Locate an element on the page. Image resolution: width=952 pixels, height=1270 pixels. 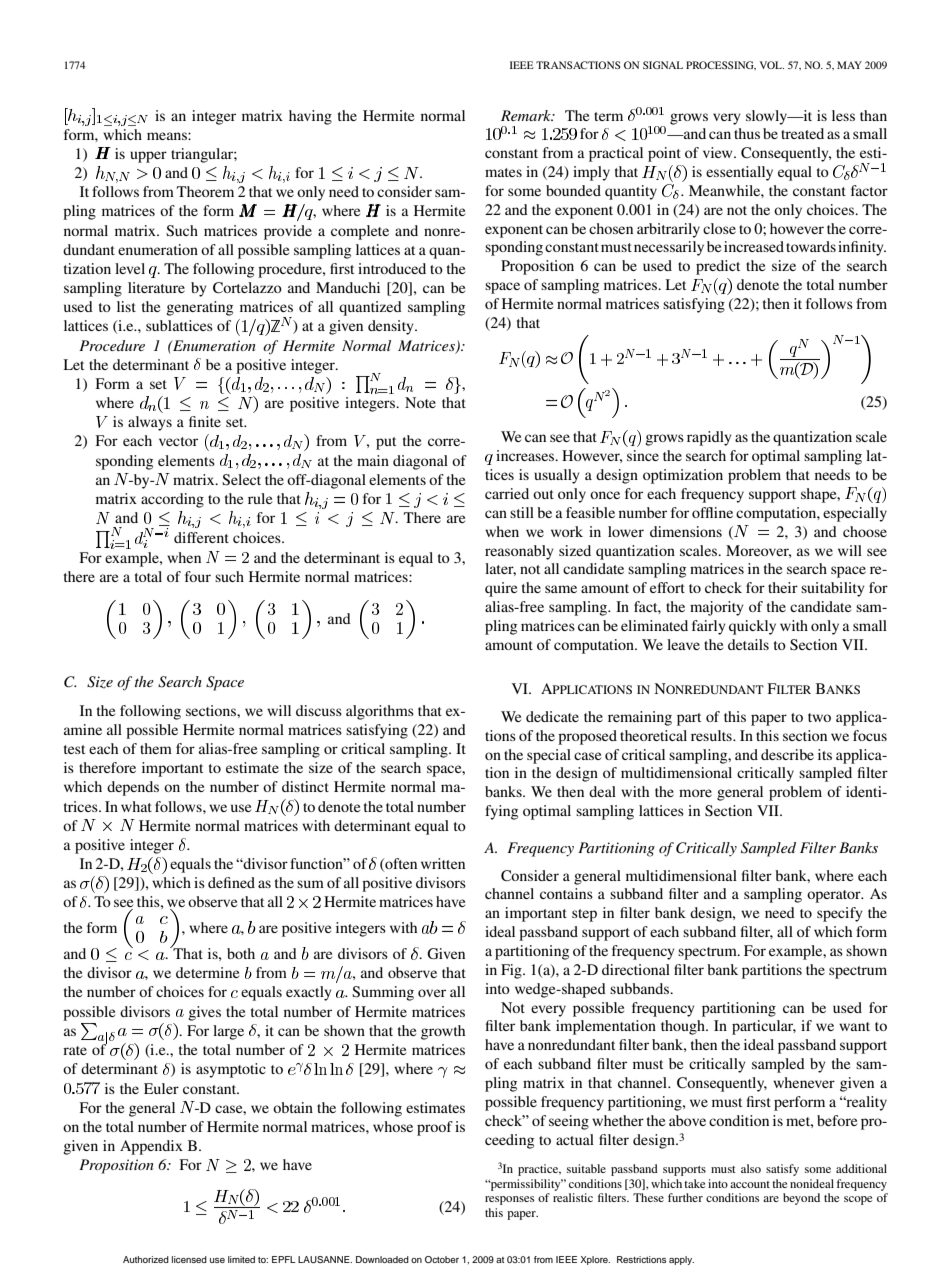
generating is located at coordinates (199, 308).
